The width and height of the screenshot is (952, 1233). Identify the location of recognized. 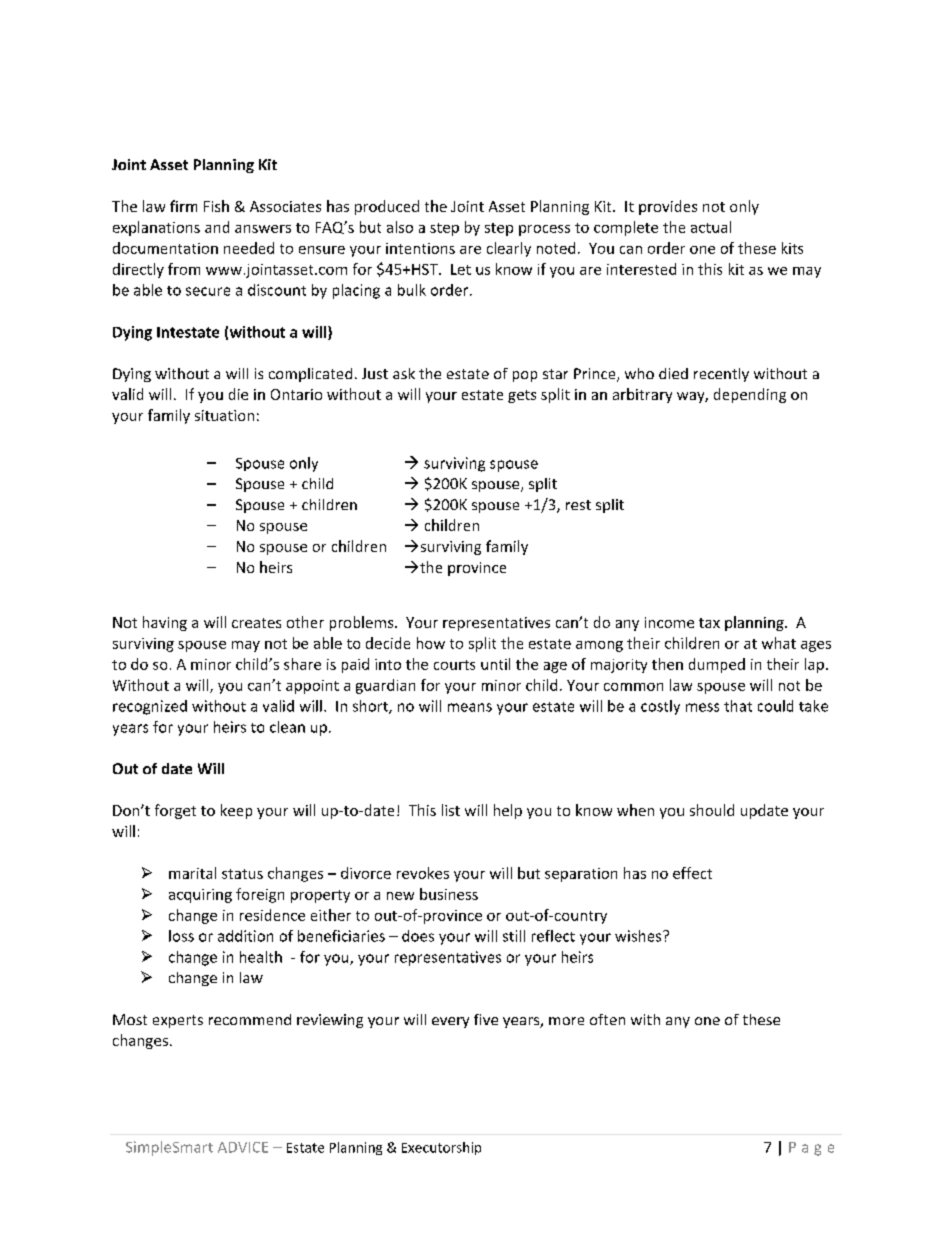
(150, 707).
